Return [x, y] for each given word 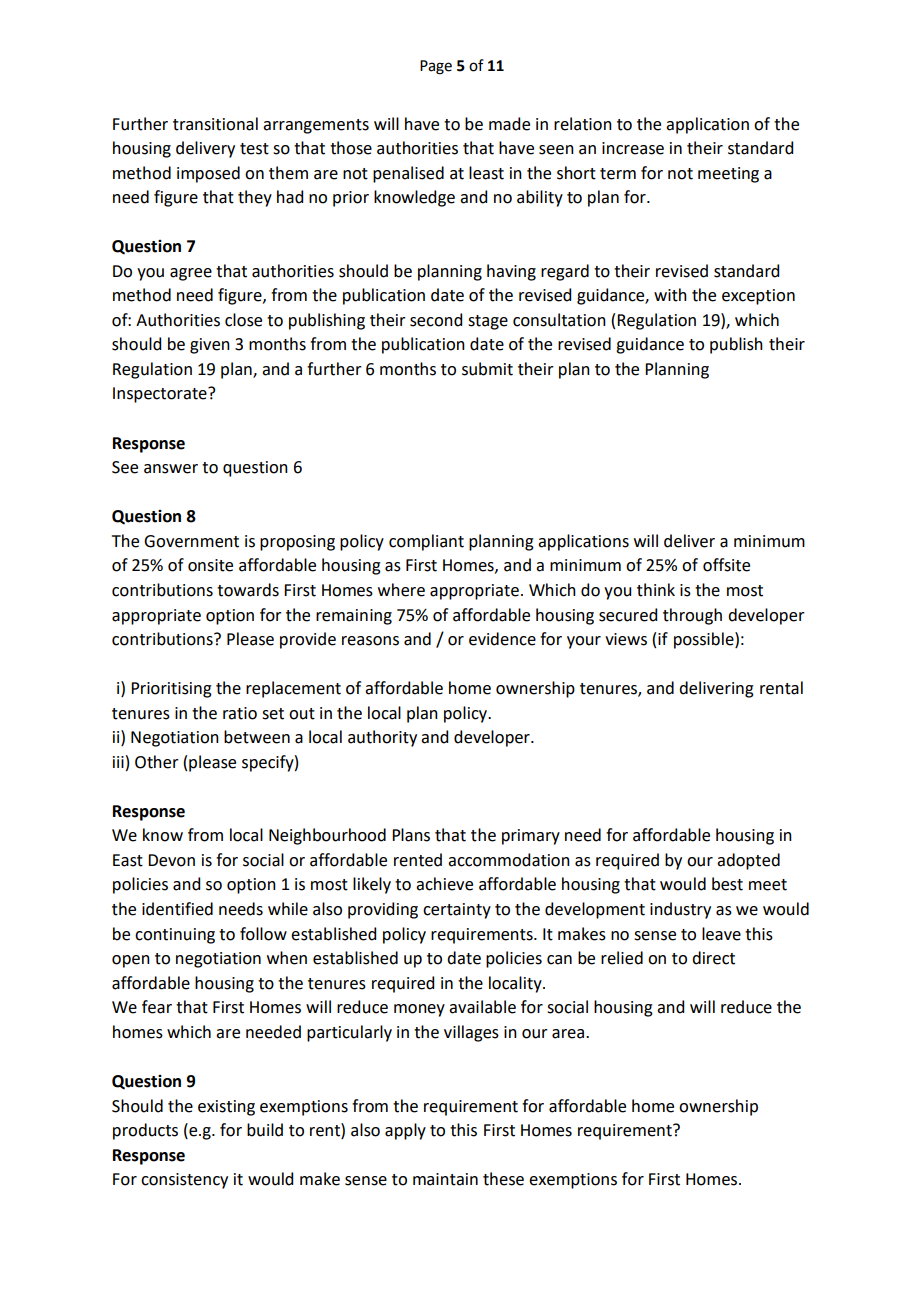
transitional [215, 124]
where [401, 590]
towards [248, 590]
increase [633, 148]
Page [436, 67]
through [692, 616]
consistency [184, 1181]
